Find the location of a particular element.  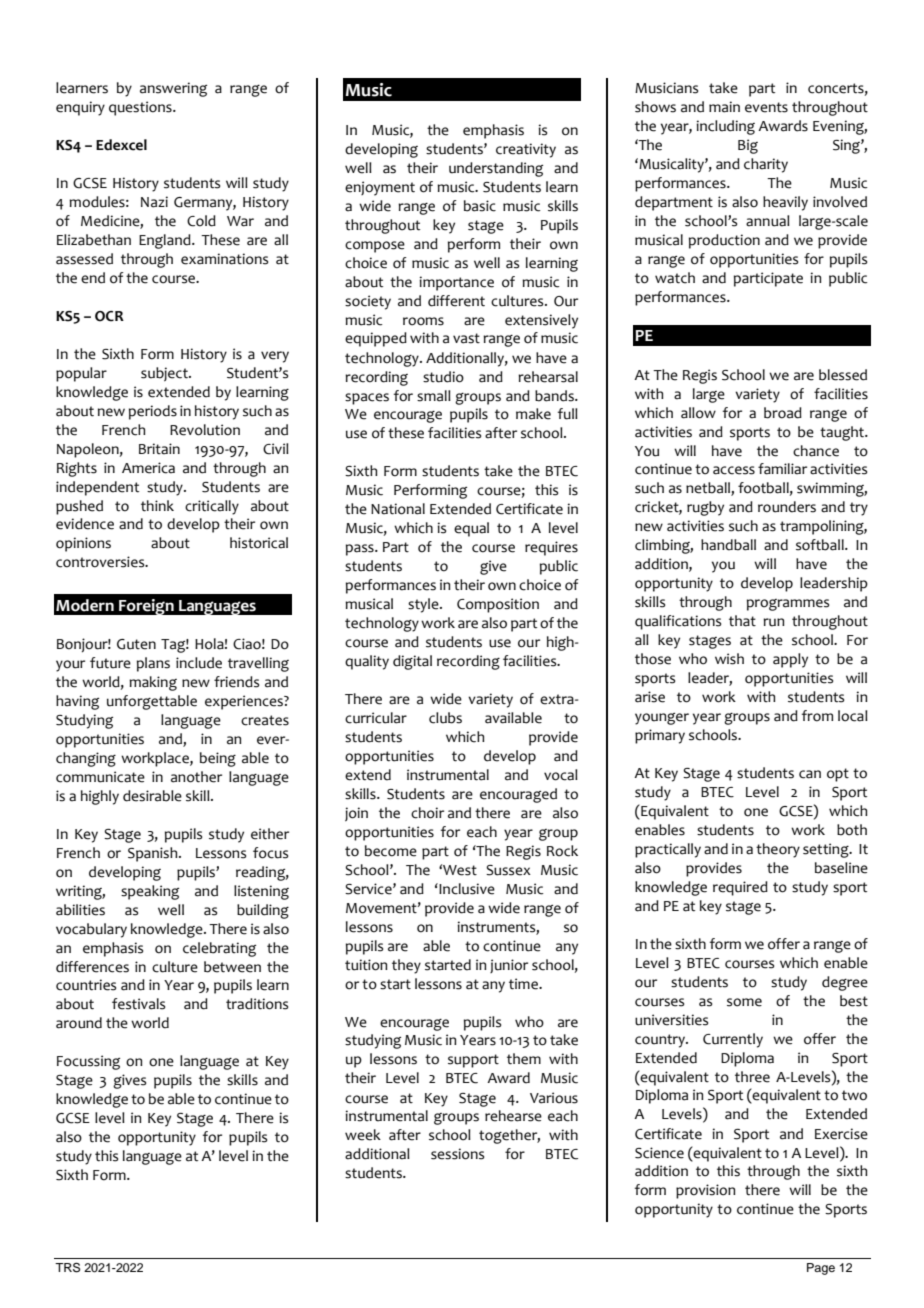

periods is located at coordinates (153, 412).
